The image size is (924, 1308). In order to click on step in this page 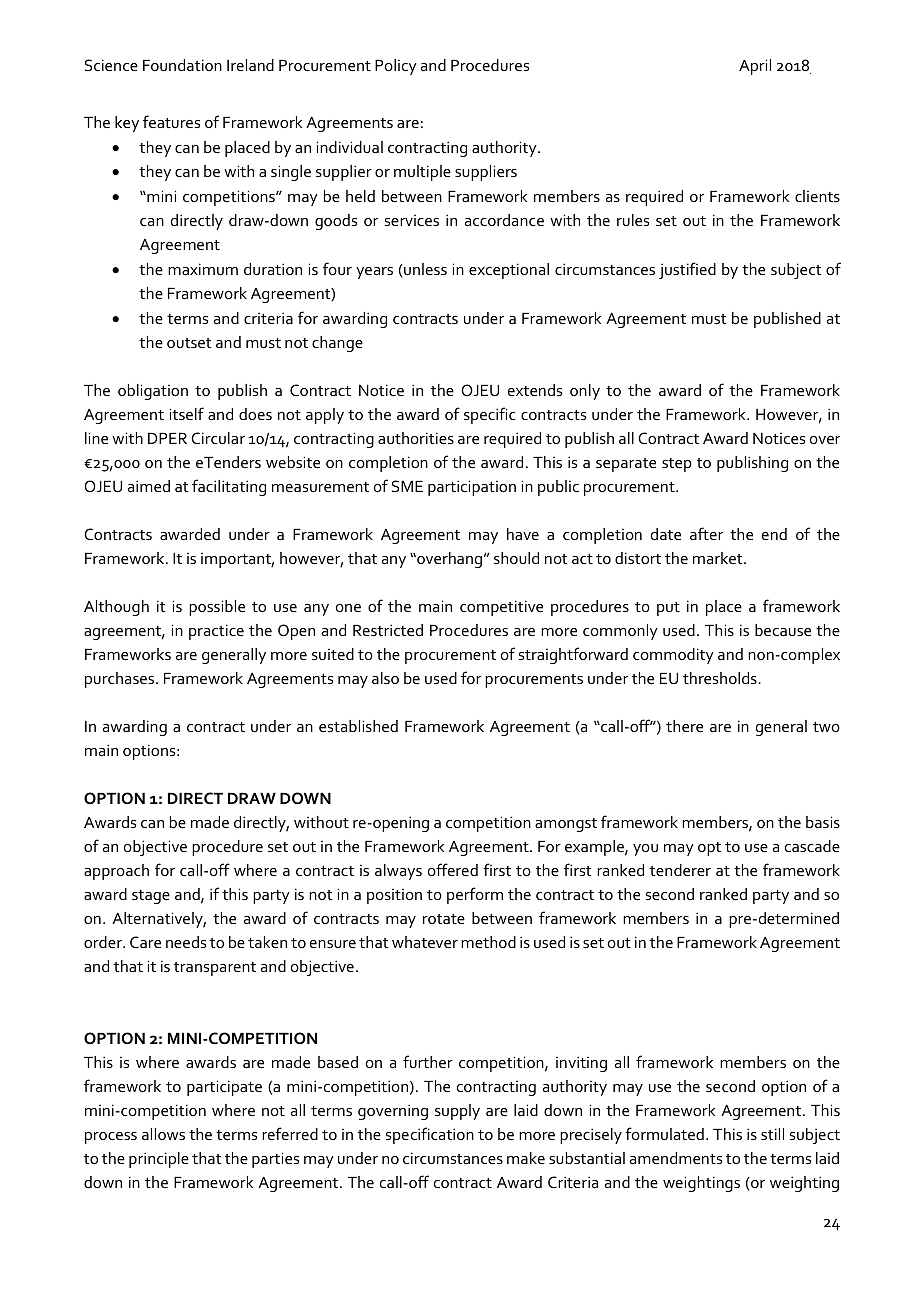, I will do `click(677, 465)`.
